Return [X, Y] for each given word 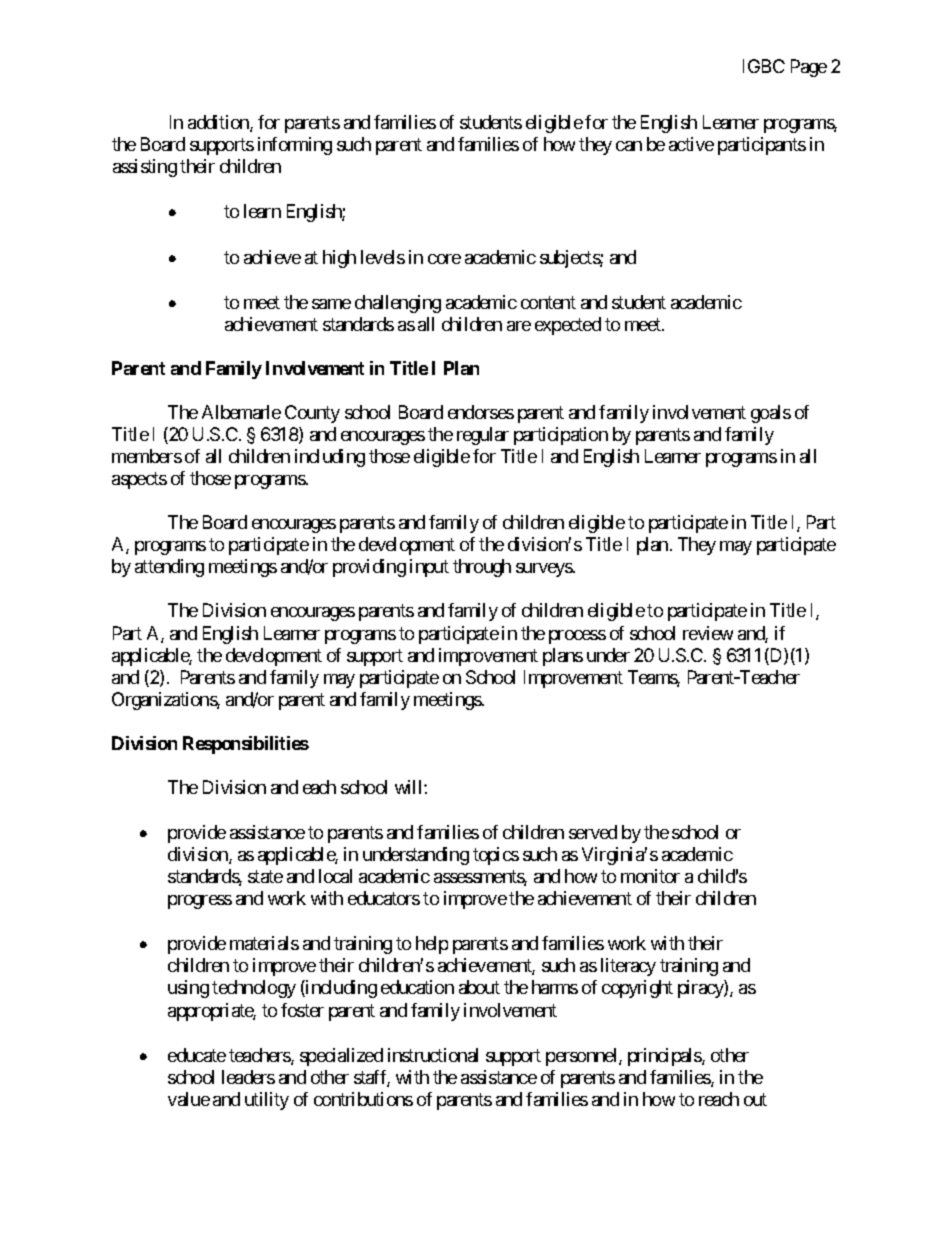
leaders [248, 1077]
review [708, 633]
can [629, 146]
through [482, 568]
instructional [433, 1055]
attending [169, 568]
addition [219, 123]
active [691, 144]
